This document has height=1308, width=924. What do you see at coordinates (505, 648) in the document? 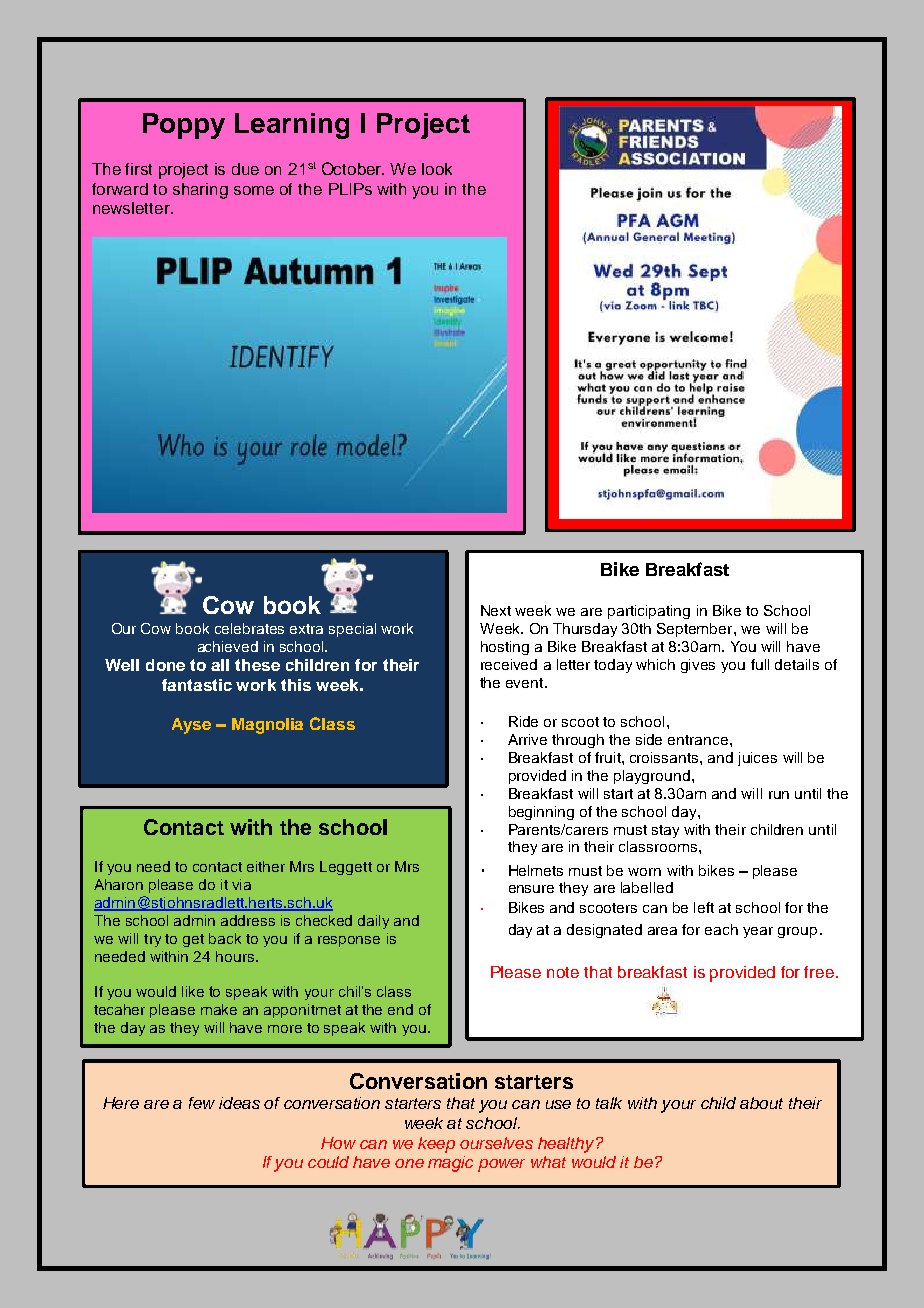
I see `hosting` at bounding box center [505, 648].
